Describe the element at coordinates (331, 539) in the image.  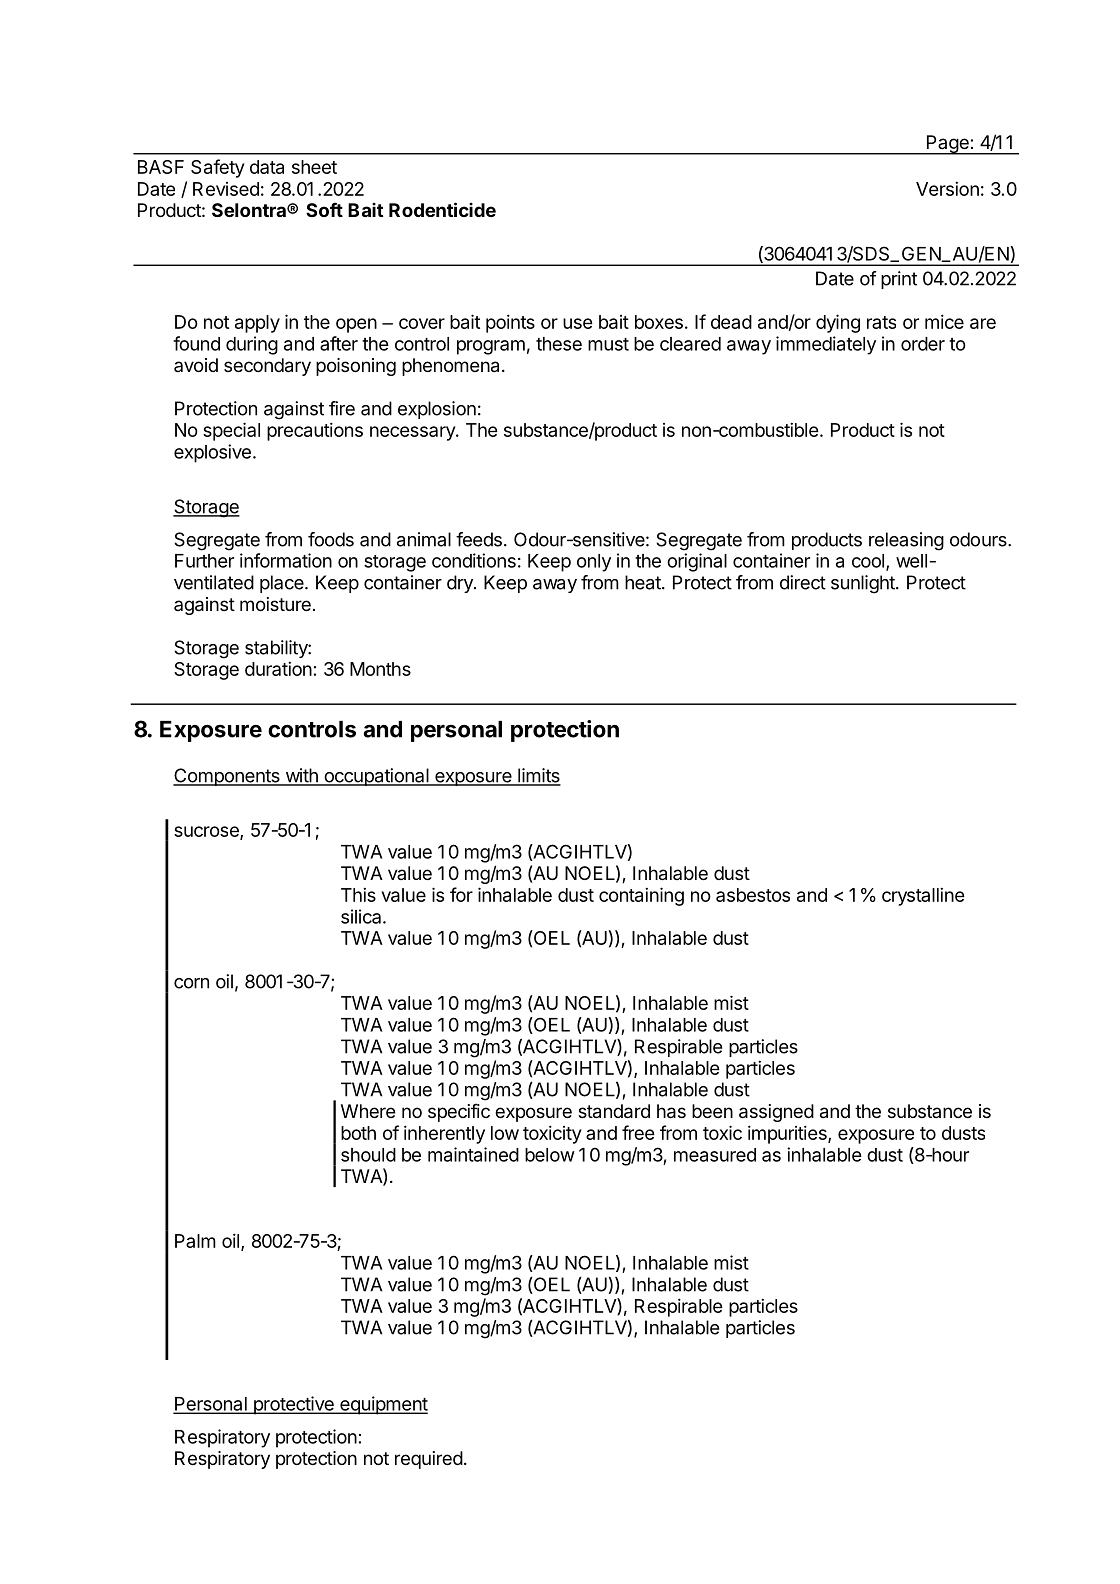
I see `foods` at that location.
